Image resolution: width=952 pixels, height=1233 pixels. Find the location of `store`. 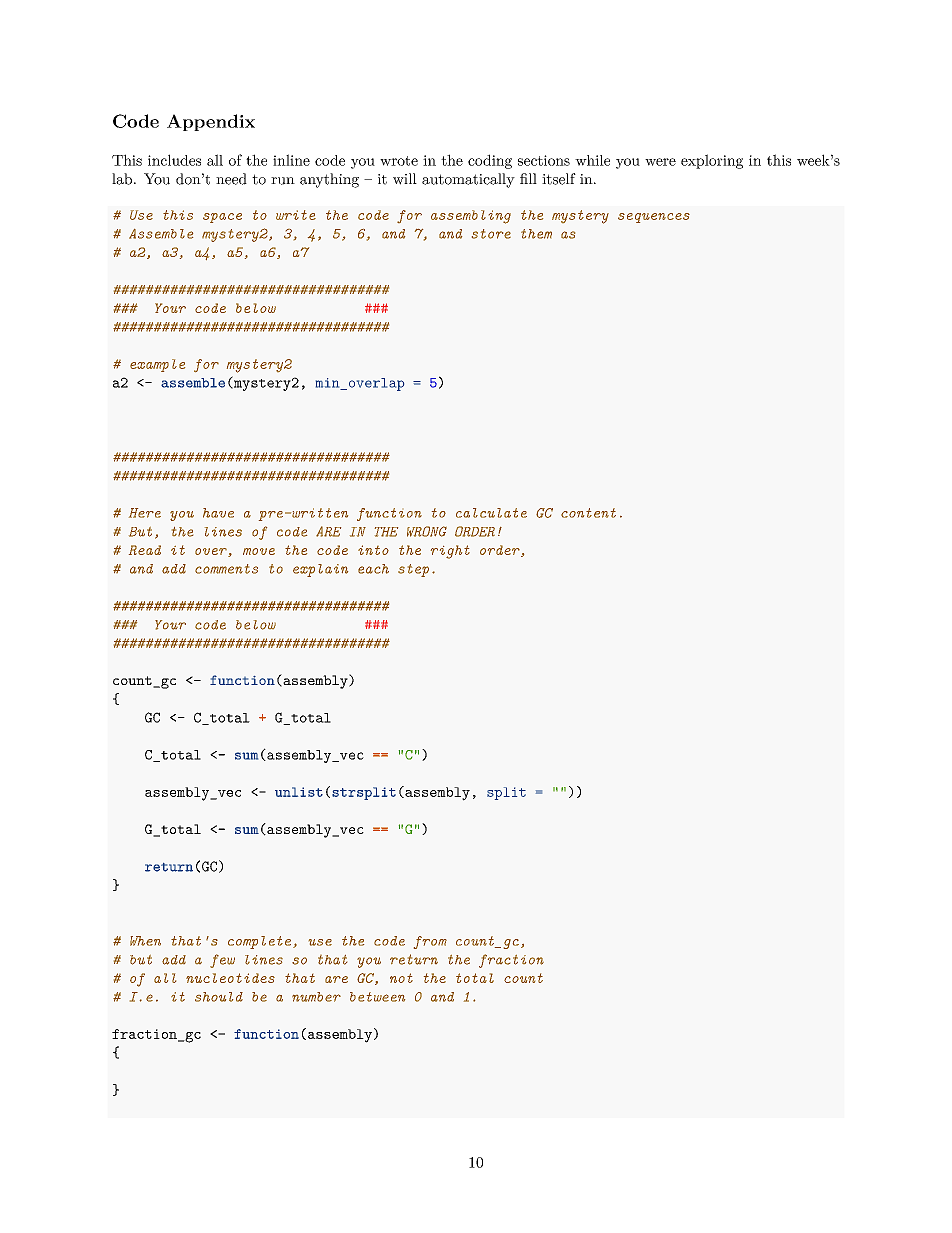

store is located at coordinates (491, 234).
